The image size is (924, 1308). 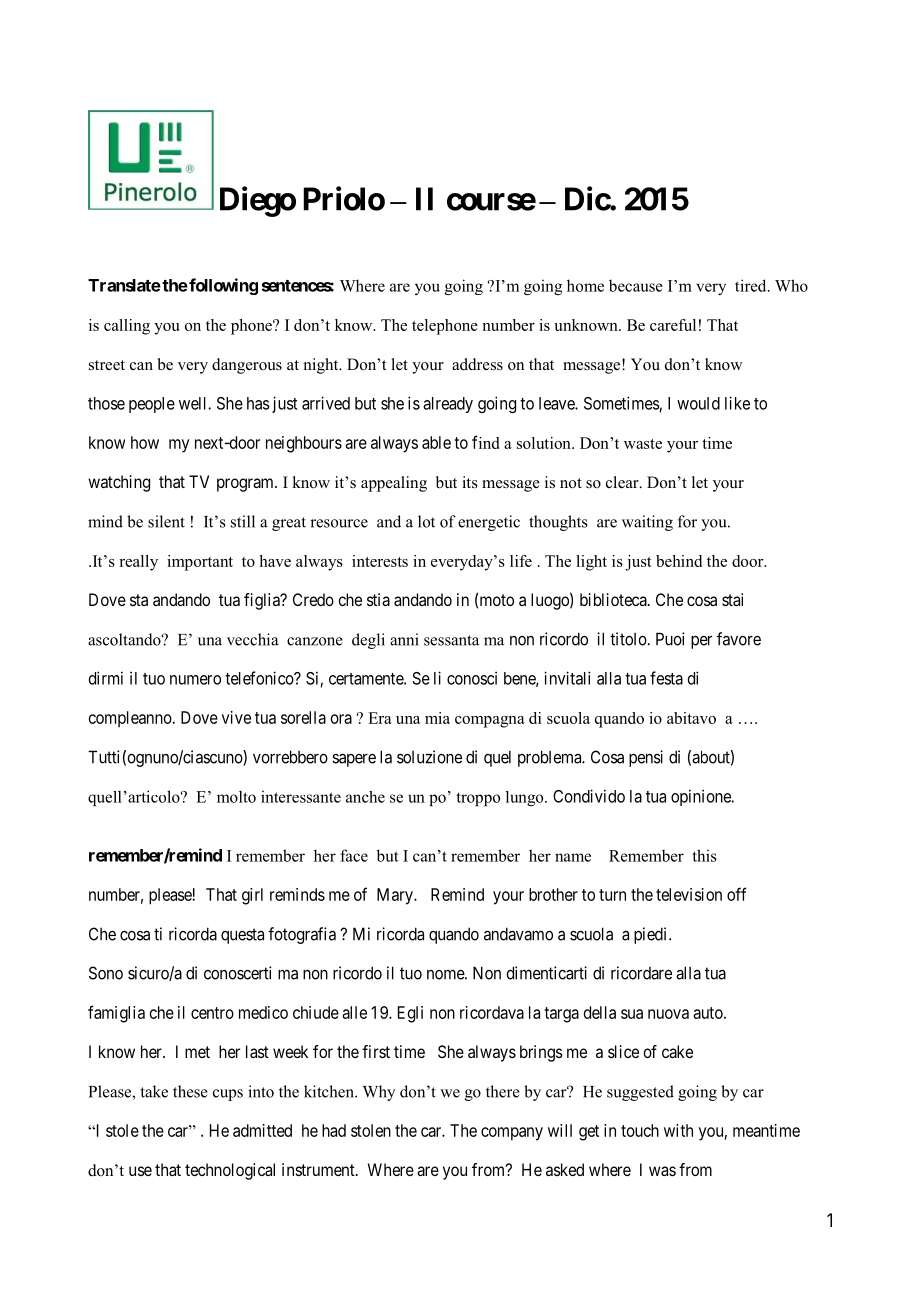 I want to click on vive, so click(x=236, y=717).
